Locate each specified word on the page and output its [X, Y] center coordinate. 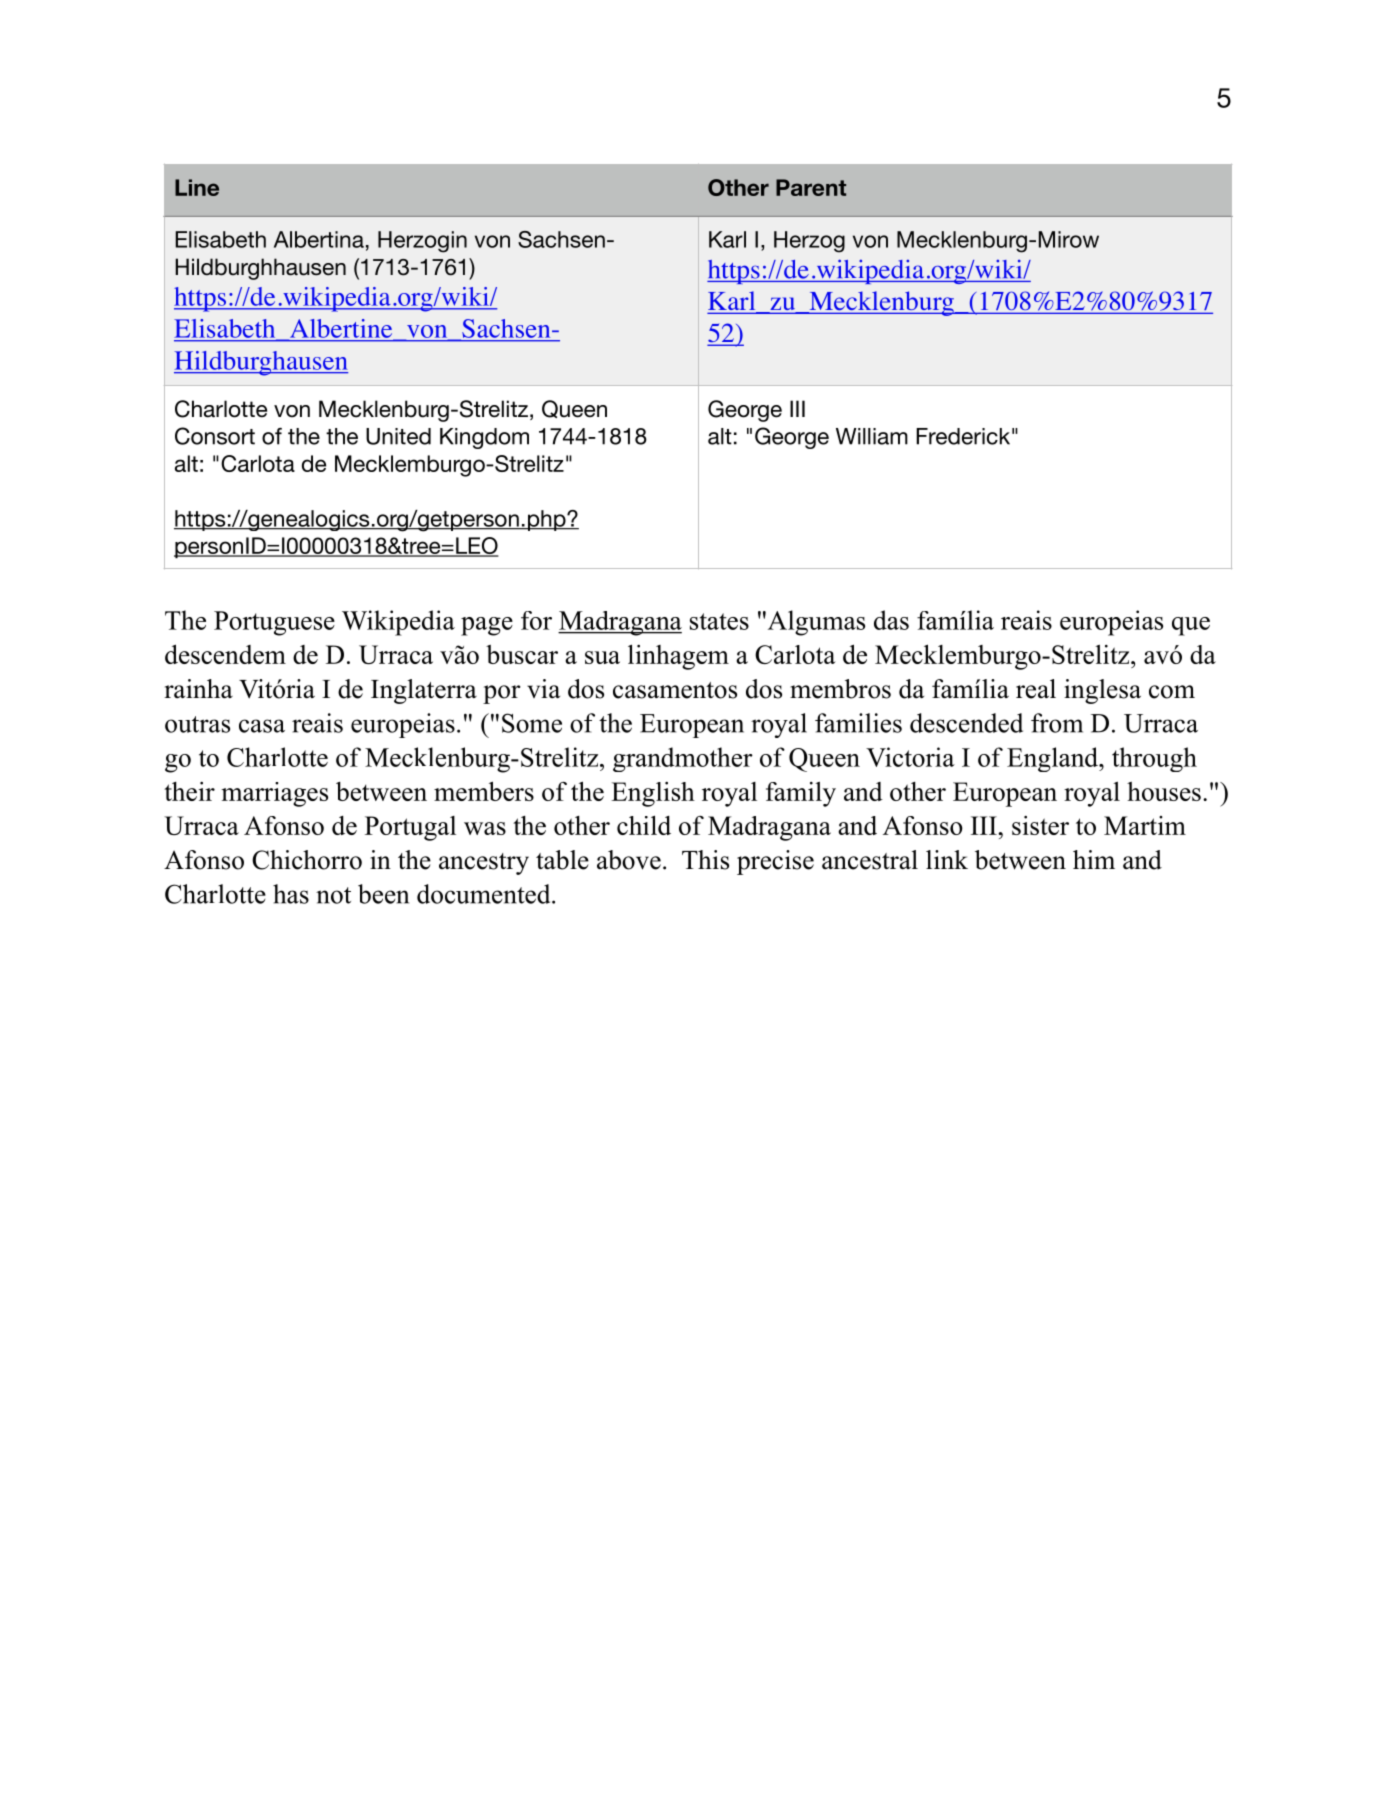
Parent [811, 187]
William [872, 436]
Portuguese [274, 623]
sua [602, 657]
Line [197, 187]
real [1036, 689]
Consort [215, 436]
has [291, 894]
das [891, 620]
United [398, 436]
